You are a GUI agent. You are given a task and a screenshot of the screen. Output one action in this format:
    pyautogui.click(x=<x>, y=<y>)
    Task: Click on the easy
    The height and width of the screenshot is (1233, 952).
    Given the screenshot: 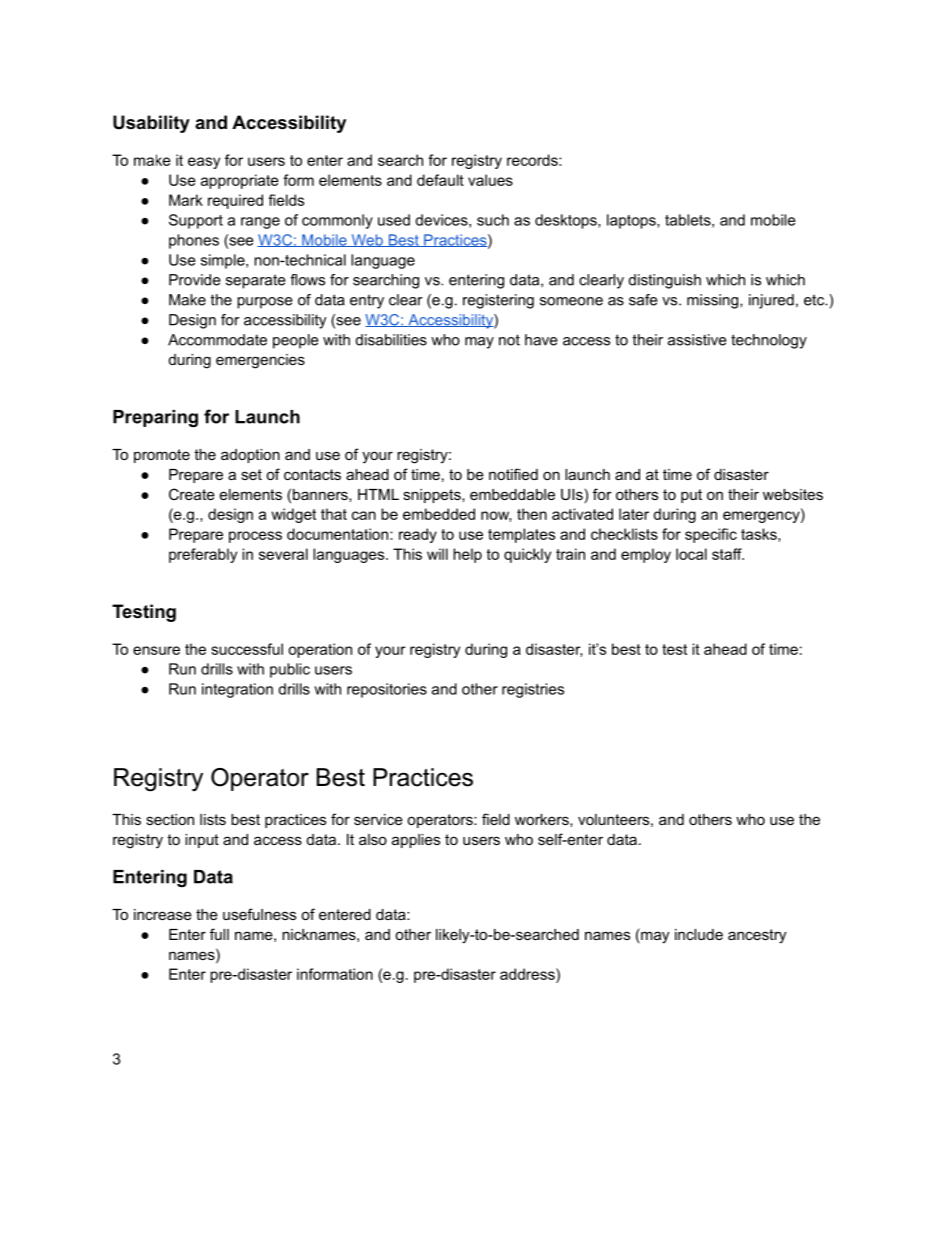 What is the action you would take?
    pyautogui.click(x=204, y=163)
